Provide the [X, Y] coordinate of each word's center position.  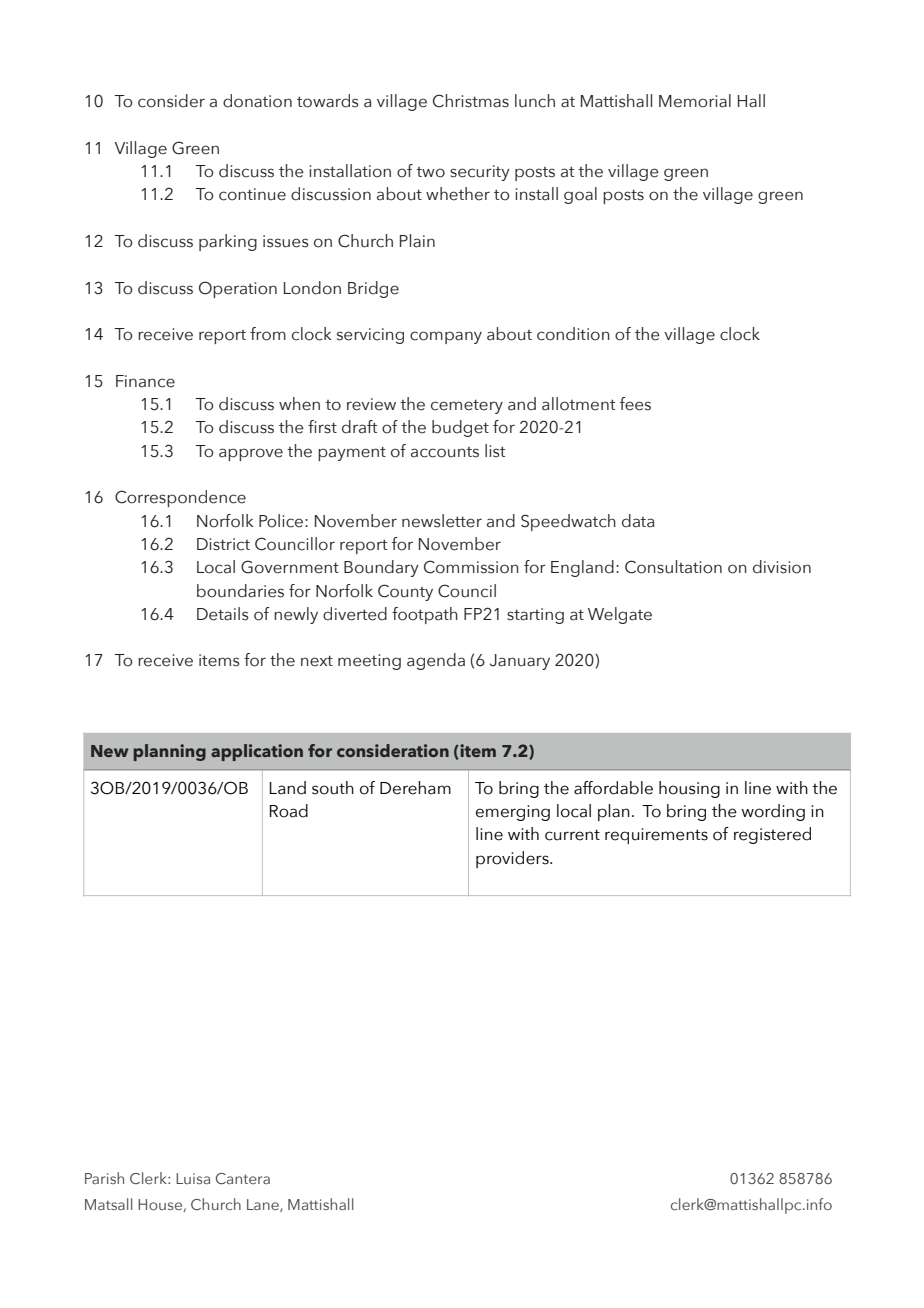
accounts [445, 452]
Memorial [695, 101]
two [430, 172]
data [638, 521]
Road [289, 811]
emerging [513, 813]
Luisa [193, 1178]
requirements [656, 836]
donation [257, 101]
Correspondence [180, 498]
